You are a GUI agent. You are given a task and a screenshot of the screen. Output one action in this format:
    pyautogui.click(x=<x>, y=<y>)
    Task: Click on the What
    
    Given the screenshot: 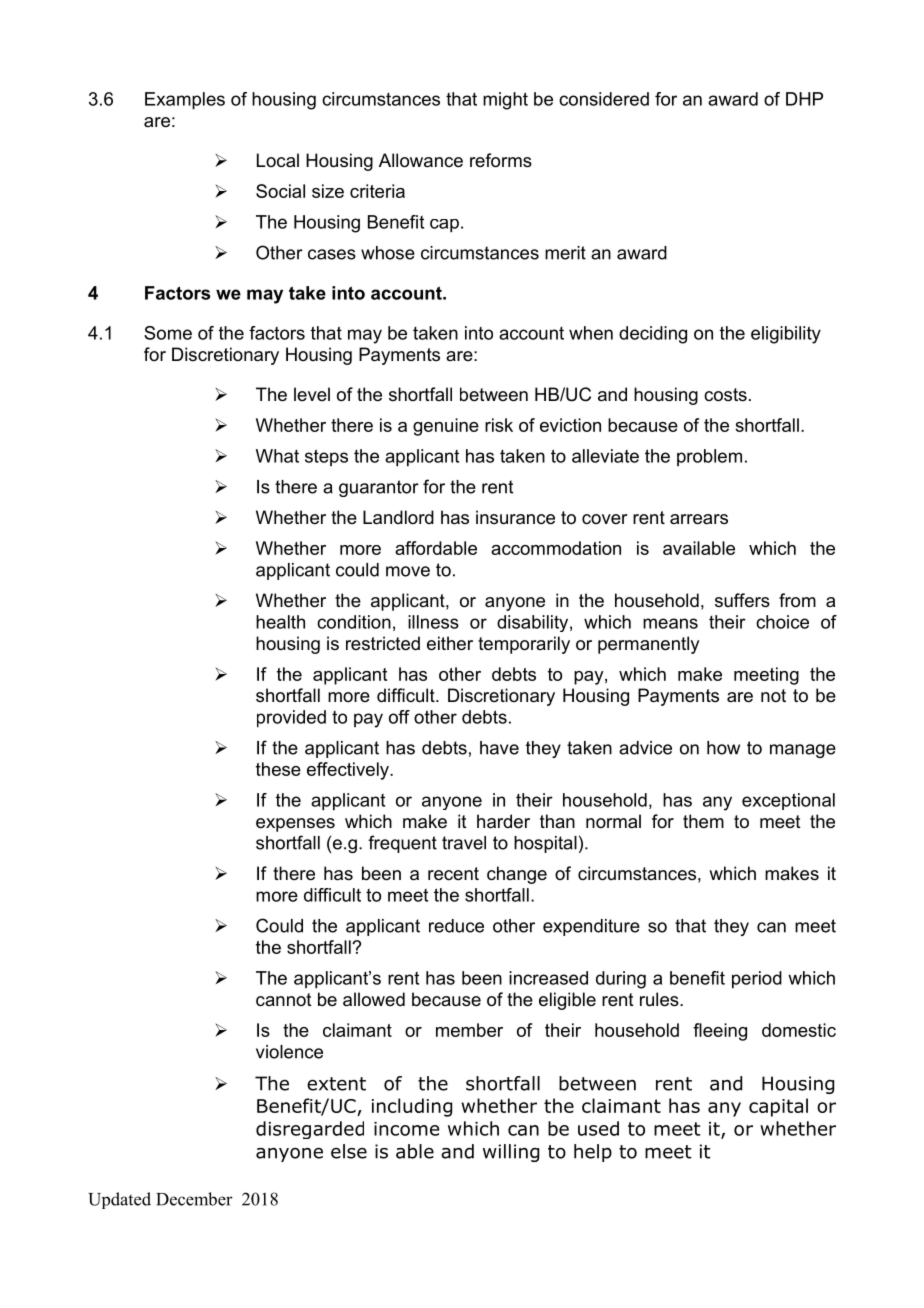 What is the action you would take?
    pyautogui.click(x=277, y=456)
